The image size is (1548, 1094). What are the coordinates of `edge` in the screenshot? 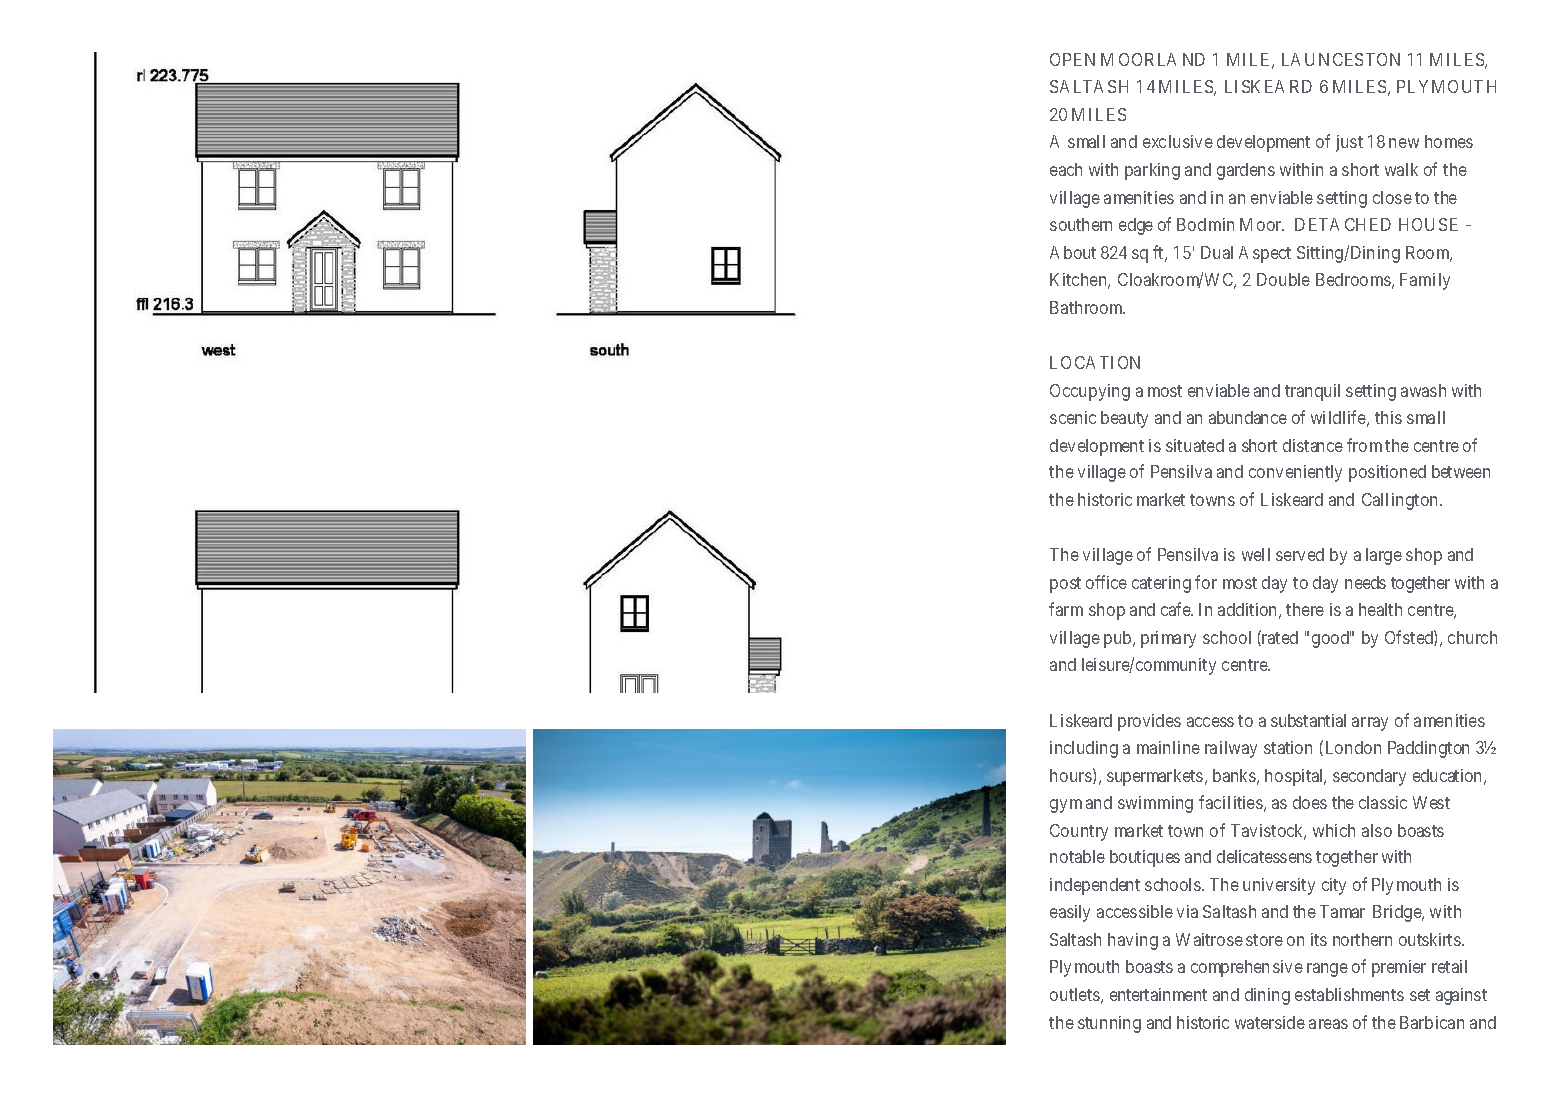 It's located at (1136, 226).
